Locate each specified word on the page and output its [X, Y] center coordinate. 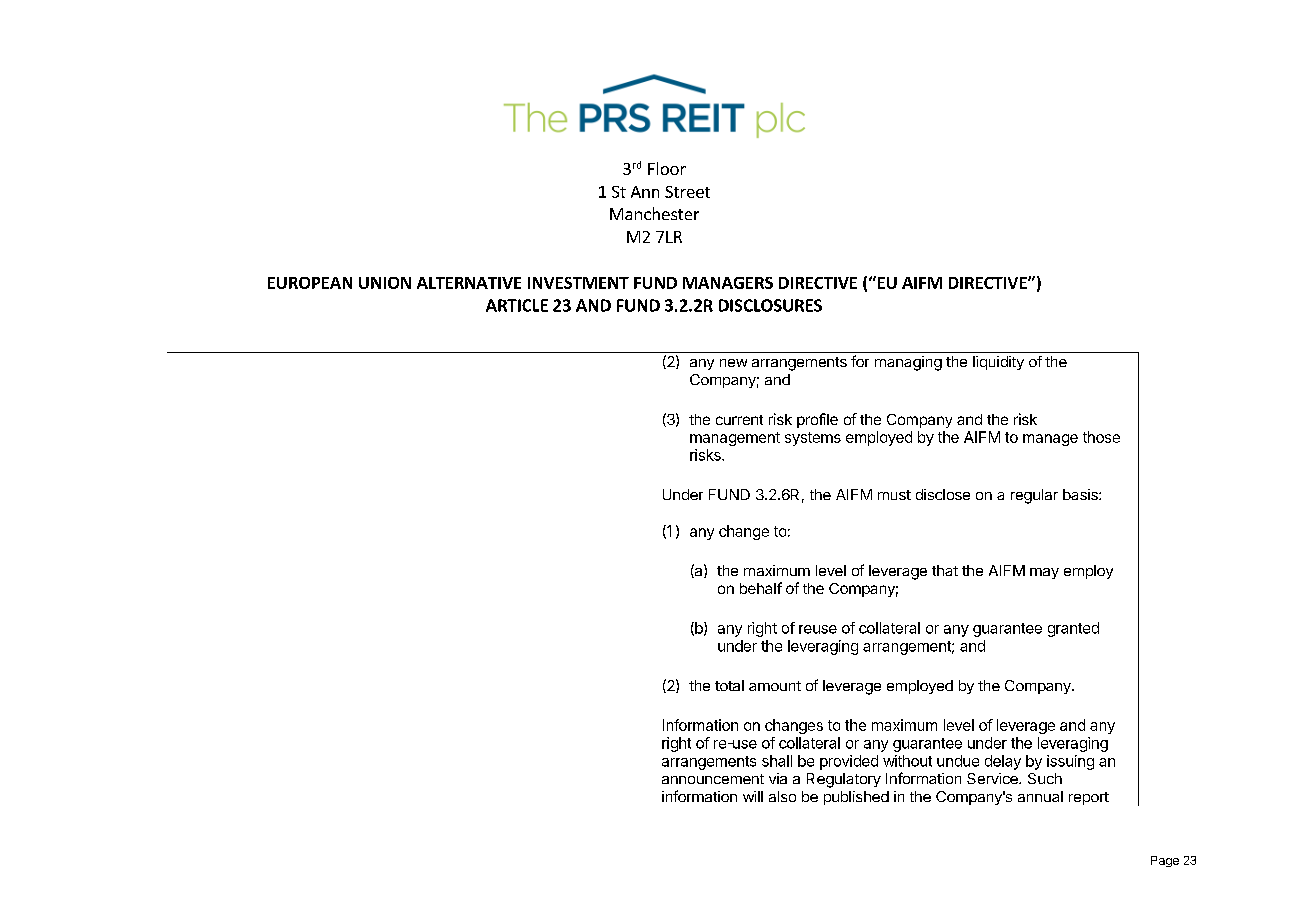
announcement [713, 779]
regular [1034, 496]
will [753, 796]
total [729, 685]
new [733, 363]
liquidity [998, 363]
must [894, 495]
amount [775, 686]
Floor [667, 168]
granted [1073, 629]
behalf [761, 588]
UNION [385, 283]
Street [687, 192]
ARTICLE [517, 305]
